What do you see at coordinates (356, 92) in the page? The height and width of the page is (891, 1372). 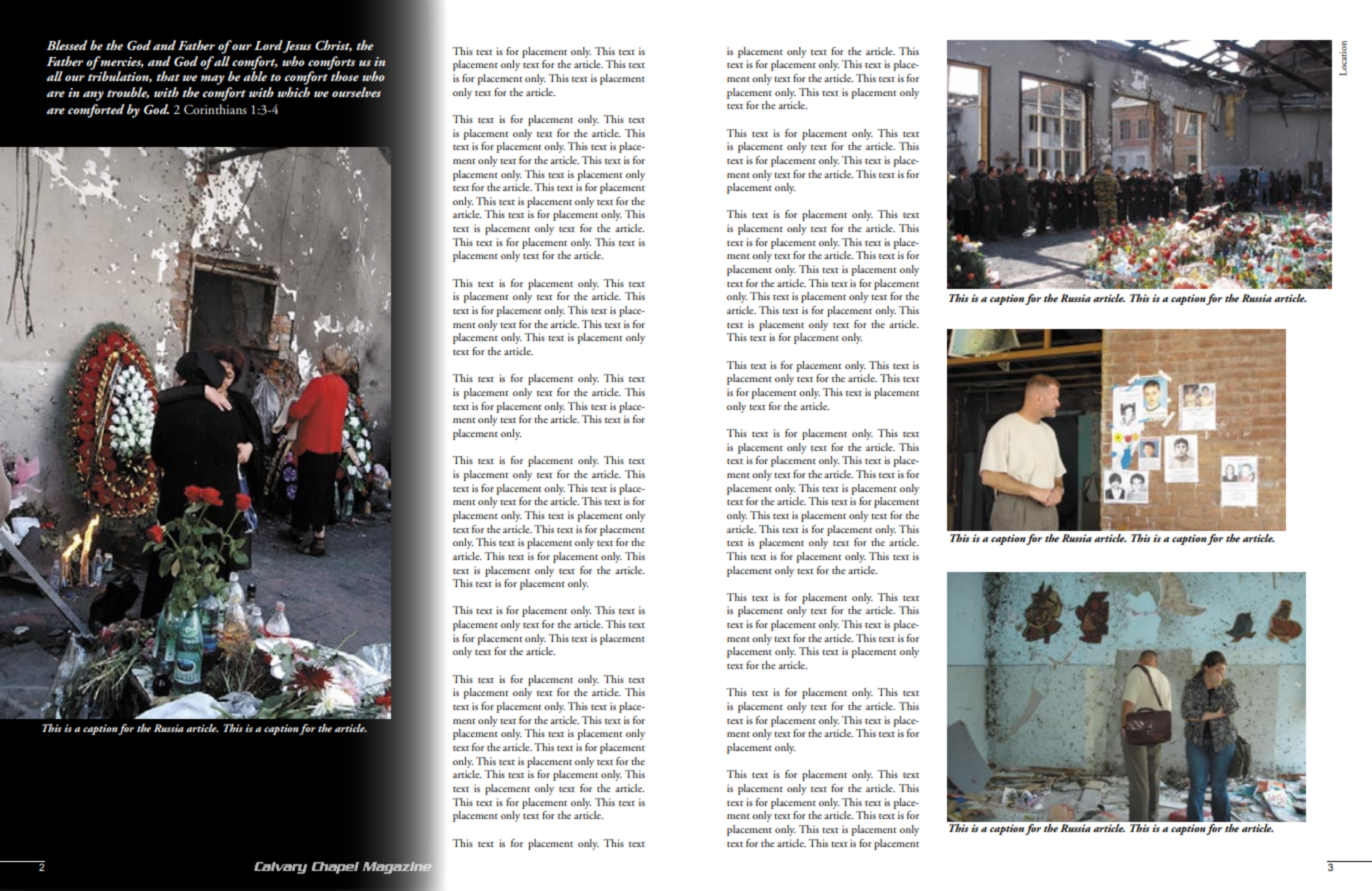 I see `ourselves` at bounding box center [356, 92].
